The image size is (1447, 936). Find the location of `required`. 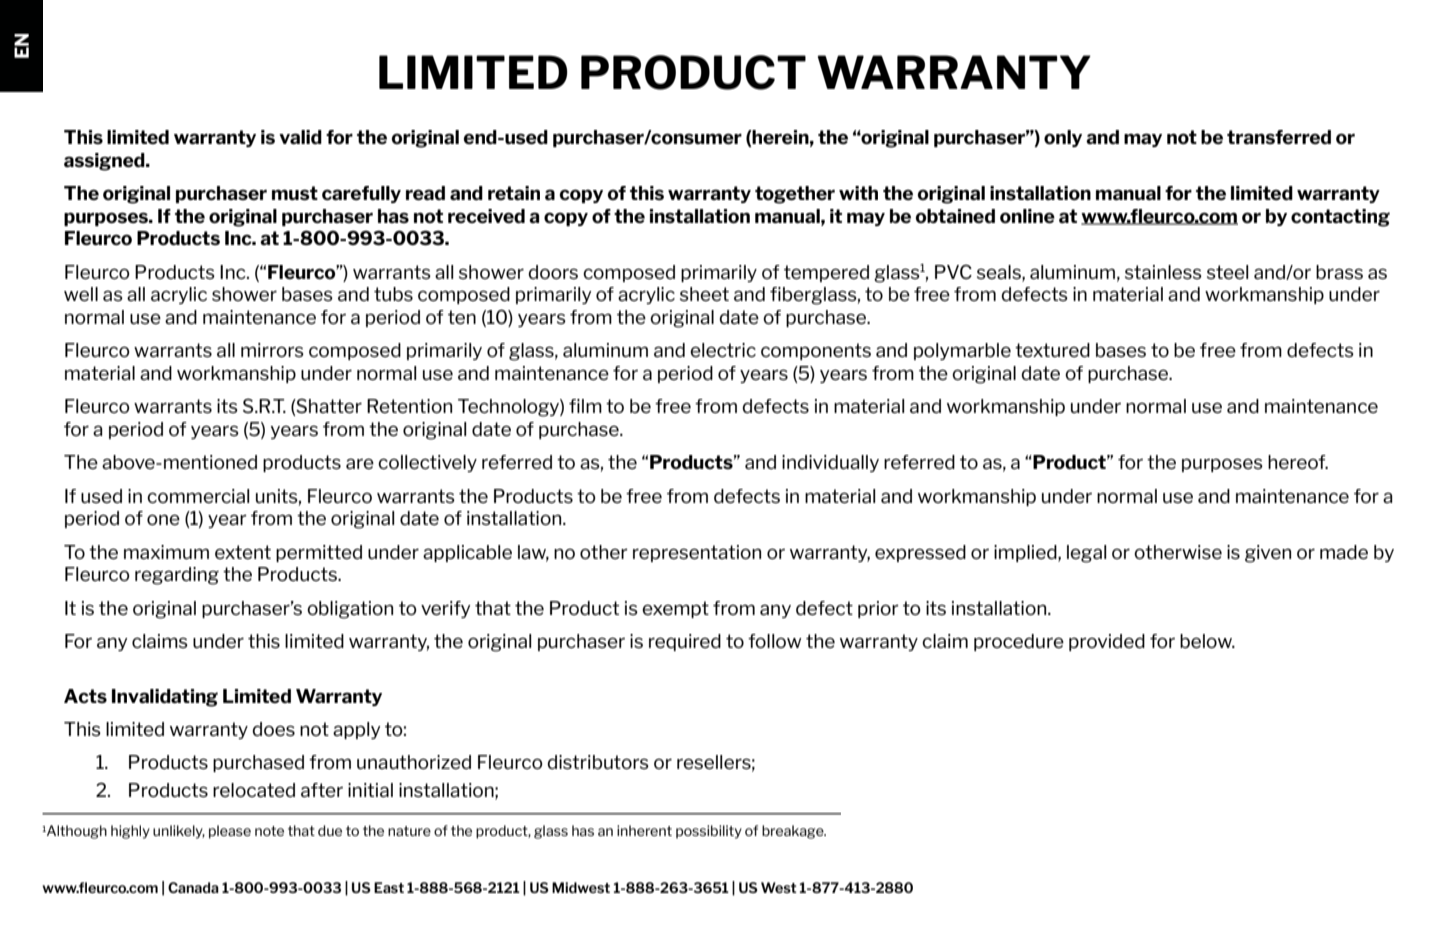

required is located at coordinates (685, 642).
